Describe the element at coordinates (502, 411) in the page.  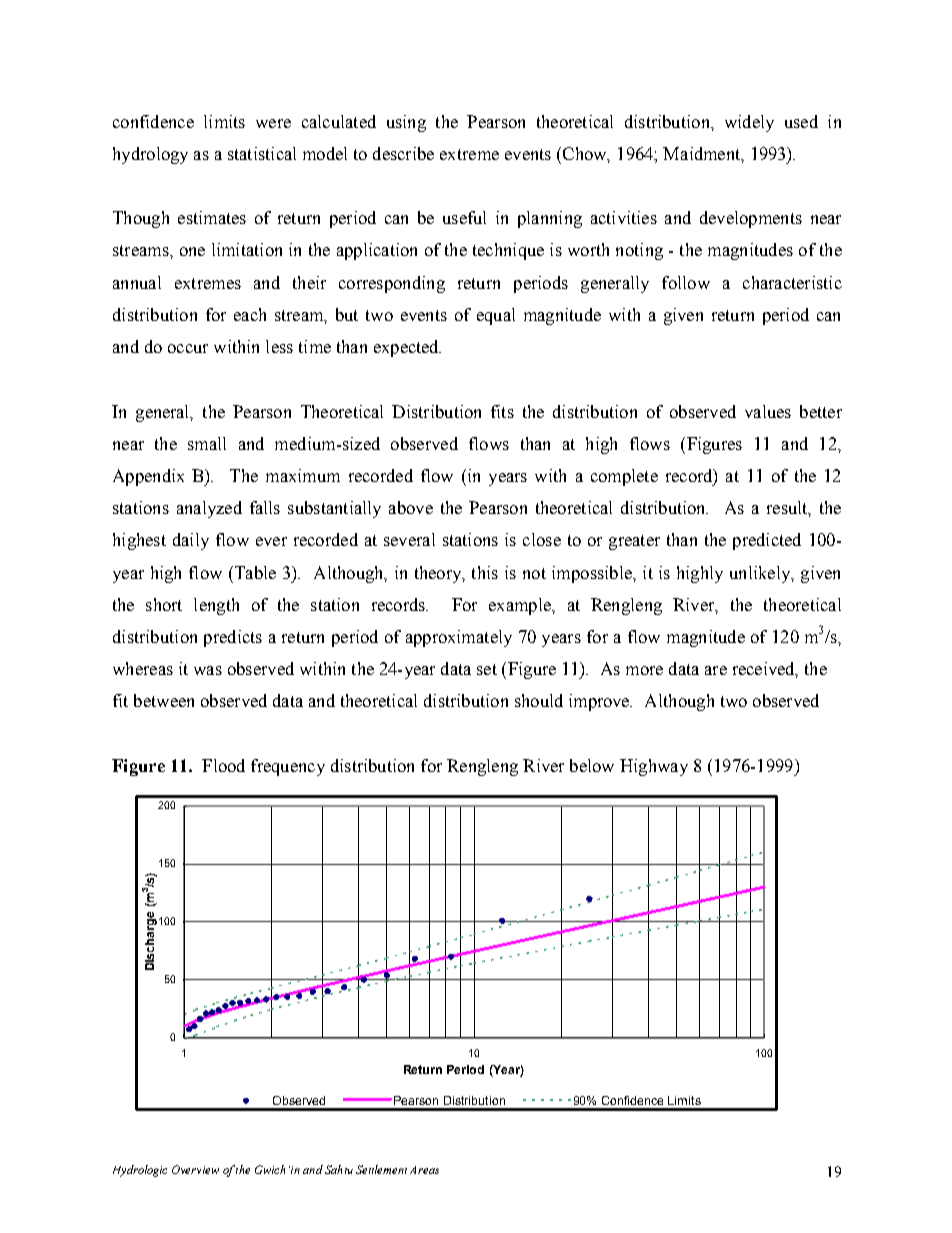
I see `fits` at that location.
